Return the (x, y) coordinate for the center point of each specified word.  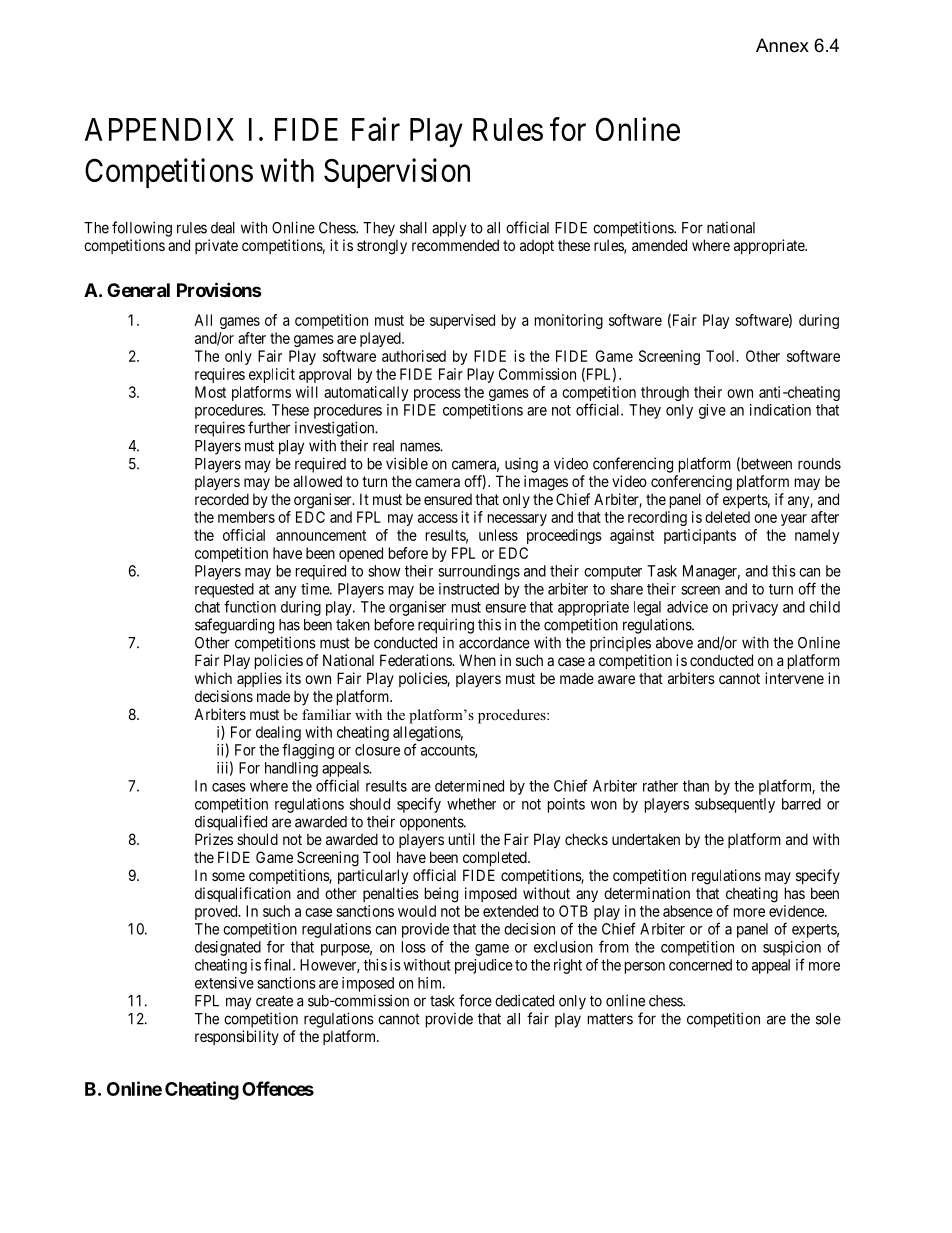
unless (498, 535)
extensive (224, 983)
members (246, 517)
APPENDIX (159, 129)
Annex (782, 45)
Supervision (397, 173)
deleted (727, 517)
